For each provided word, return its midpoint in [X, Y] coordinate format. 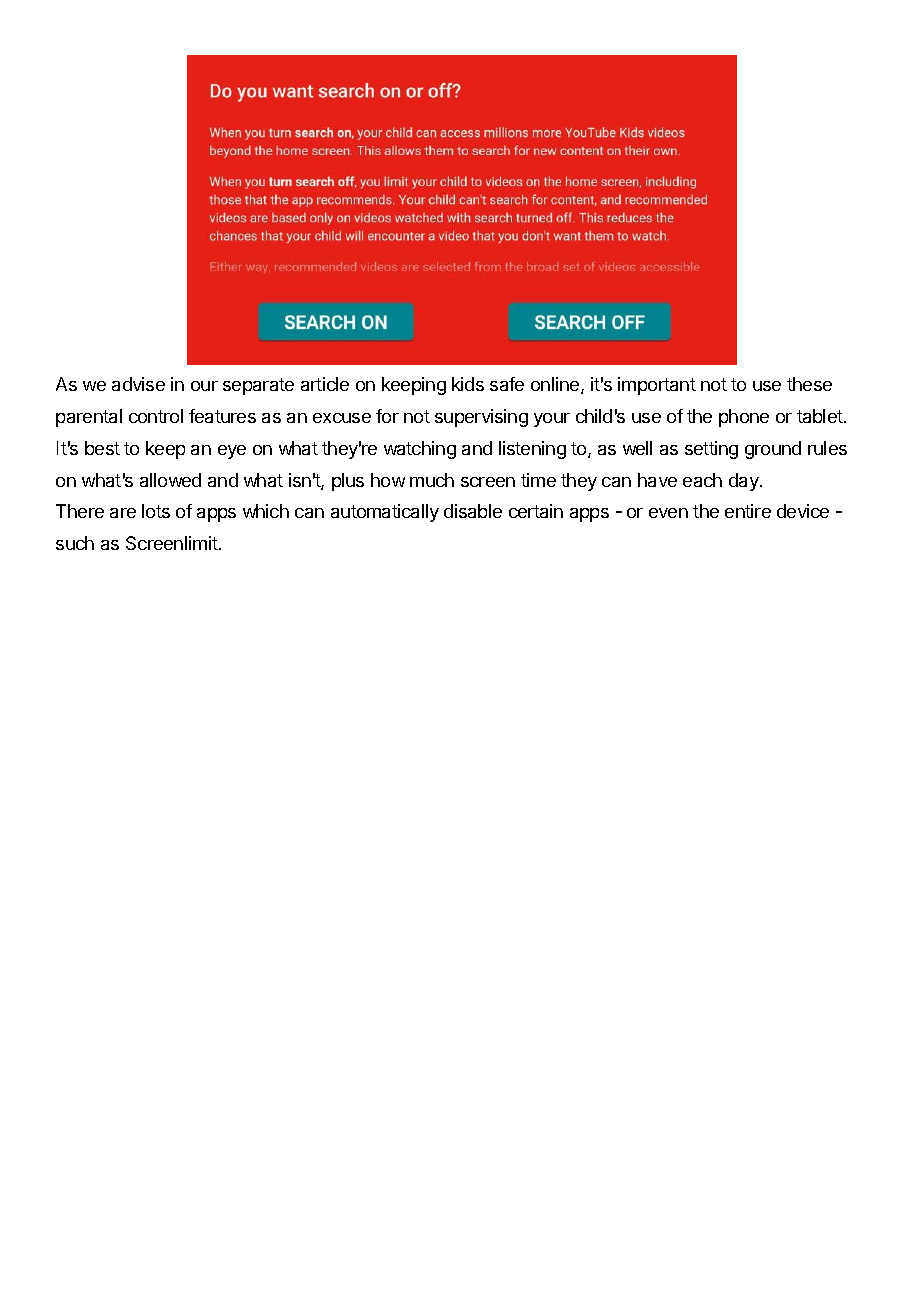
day [745, 482]
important [657, 386]
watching [420, 450]
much [432, 480]
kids [468, 384]
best [102, 448]
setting [711, 450]
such [75, 543]
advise [138, 384]
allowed [170, 480]
